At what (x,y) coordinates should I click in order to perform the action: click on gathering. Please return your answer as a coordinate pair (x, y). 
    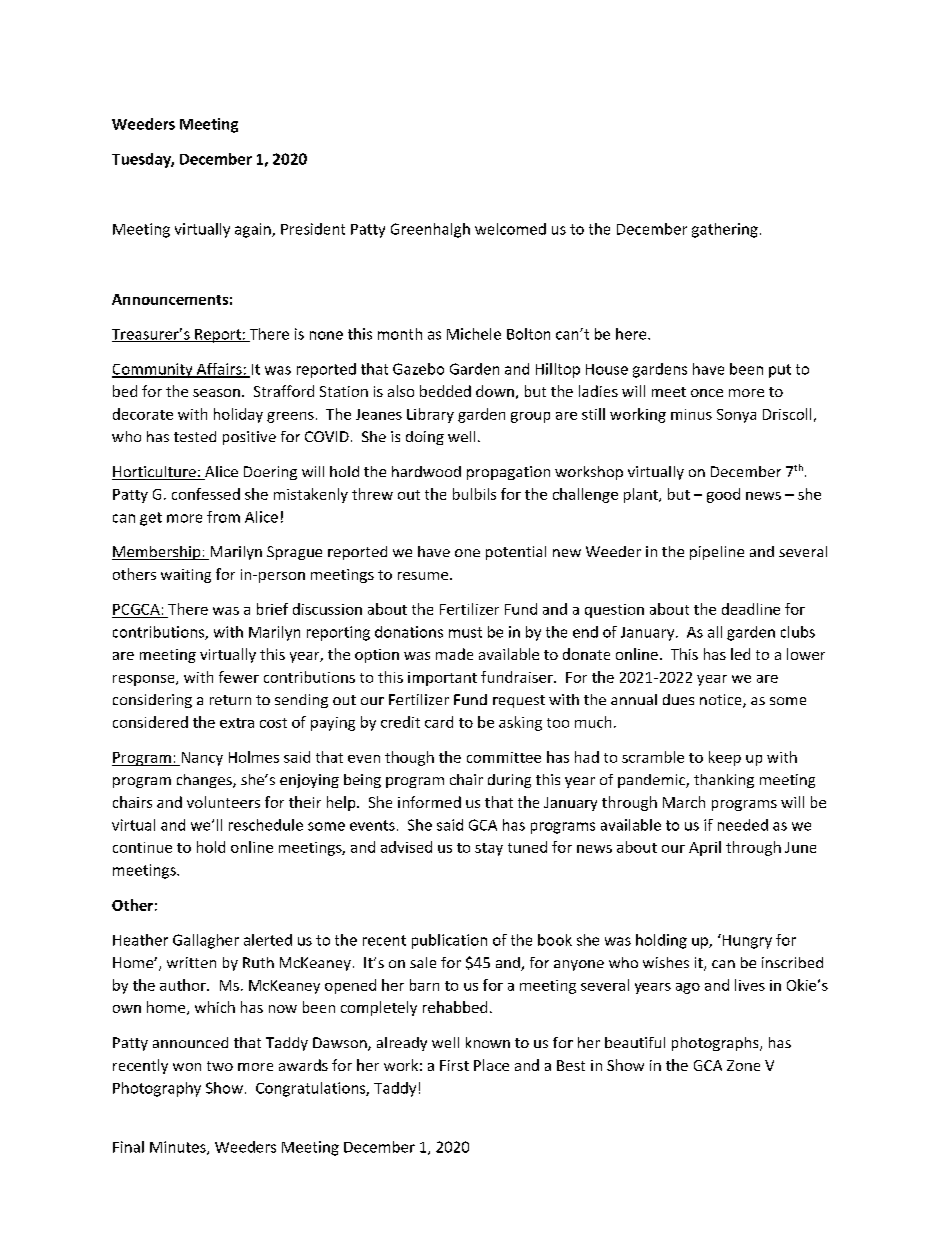
    Looking at the image, I should click on (725, 230).
